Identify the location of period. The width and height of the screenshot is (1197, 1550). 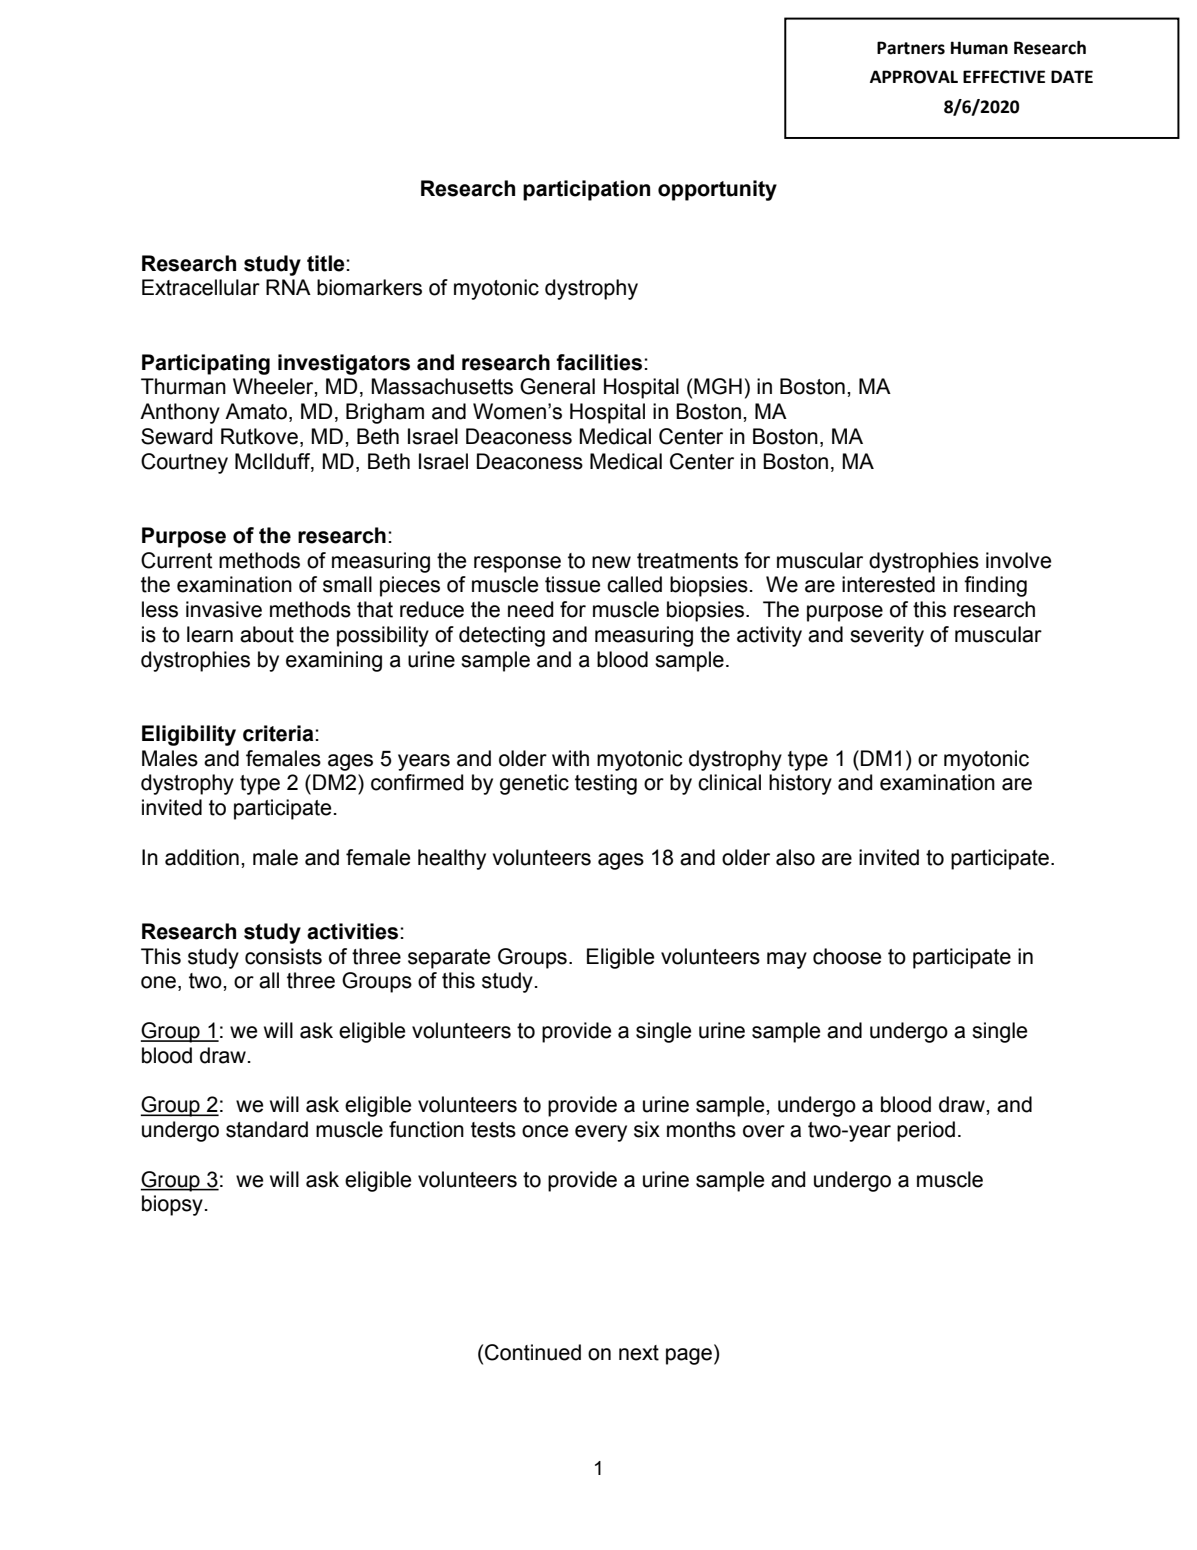
(926, 1131).
